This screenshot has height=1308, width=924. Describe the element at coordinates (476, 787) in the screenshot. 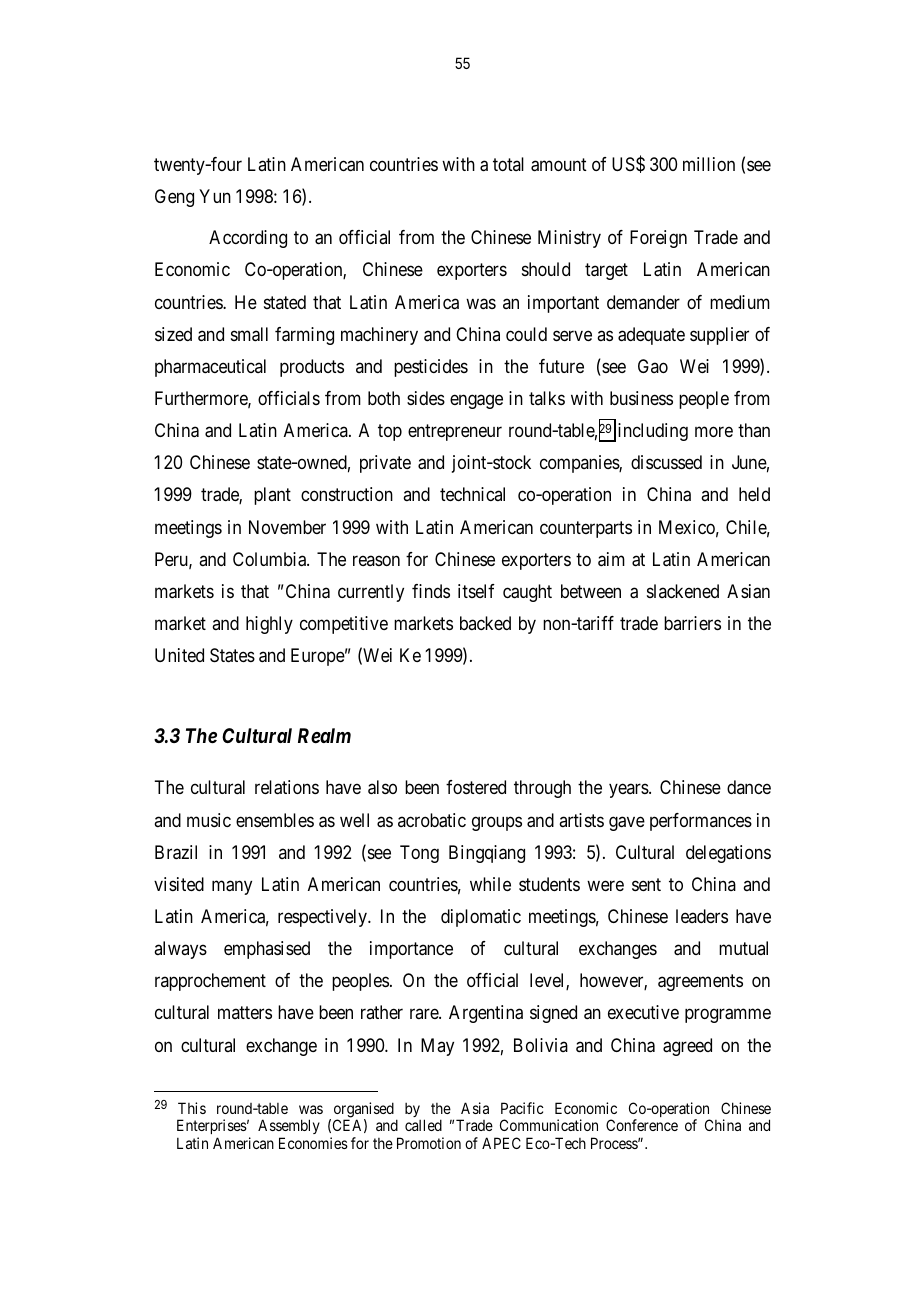

I see `fostered` at that location.
